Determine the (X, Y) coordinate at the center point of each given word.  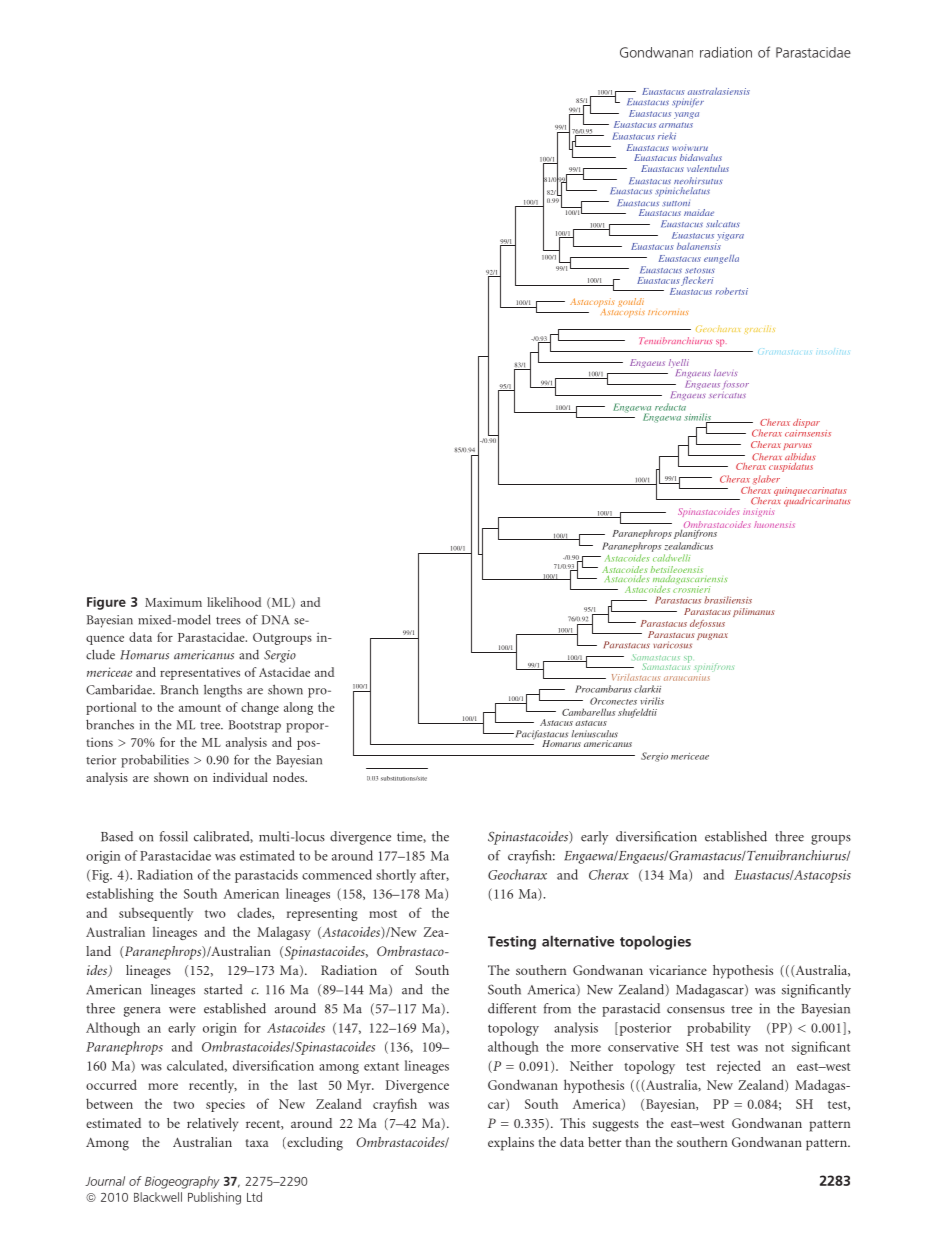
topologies (655, 942)
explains (511, 1144)
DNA (275, 620)
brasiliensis (728, 600)
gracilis (759, 329)
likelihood (234, 602)
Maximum (173, 602)
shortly (396, 876)
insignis (758, 512)
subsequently (156, 914)
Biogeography (182, 1182)
